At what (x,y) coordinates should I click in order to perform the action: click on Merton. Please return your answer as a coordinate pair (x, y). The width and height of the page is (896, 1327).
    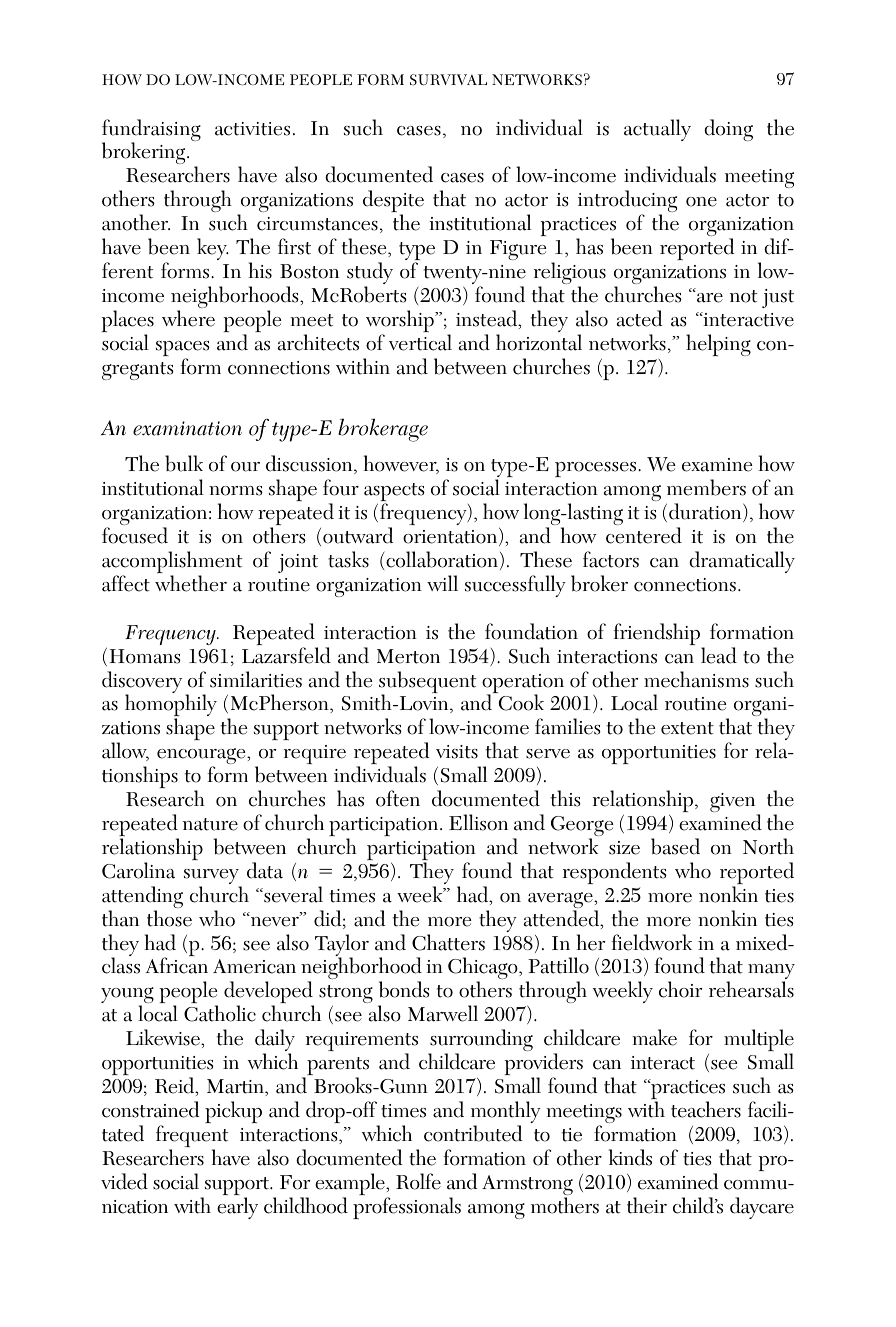
    Looking at the image, I should click on (408, 656).
